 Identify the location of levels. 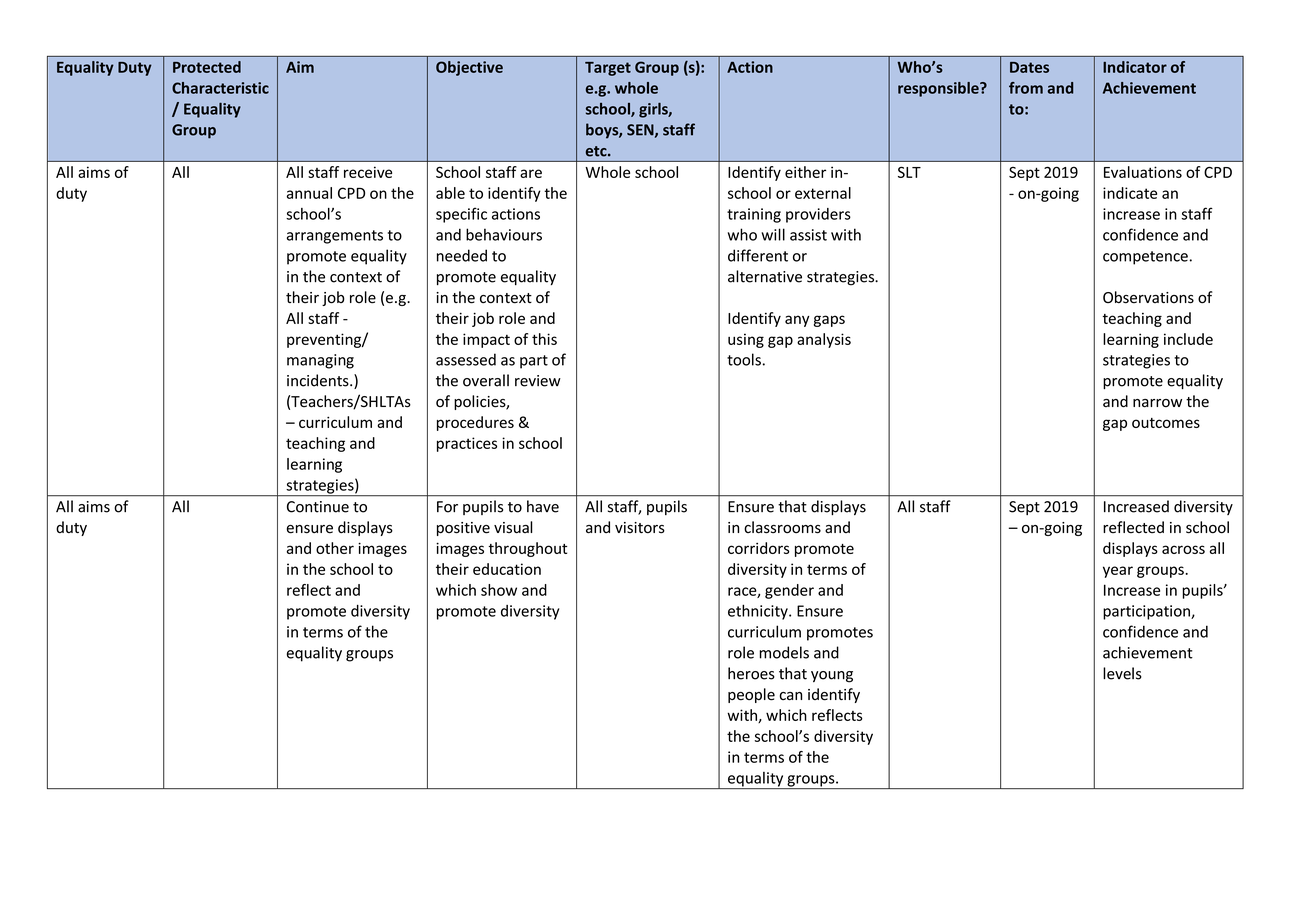
(1122, 673).
